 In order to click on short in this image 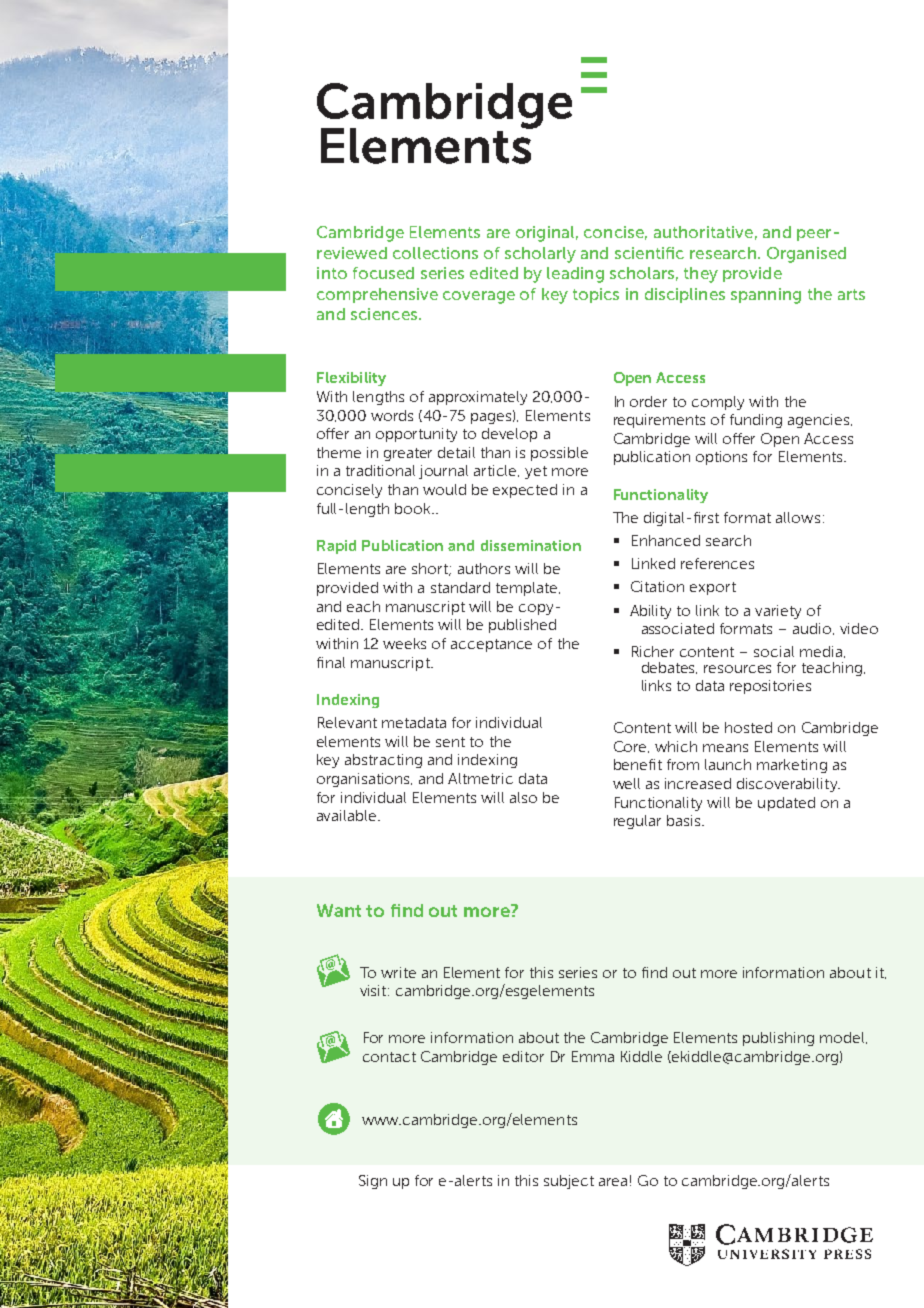, I will do `click(431, 569)`.
